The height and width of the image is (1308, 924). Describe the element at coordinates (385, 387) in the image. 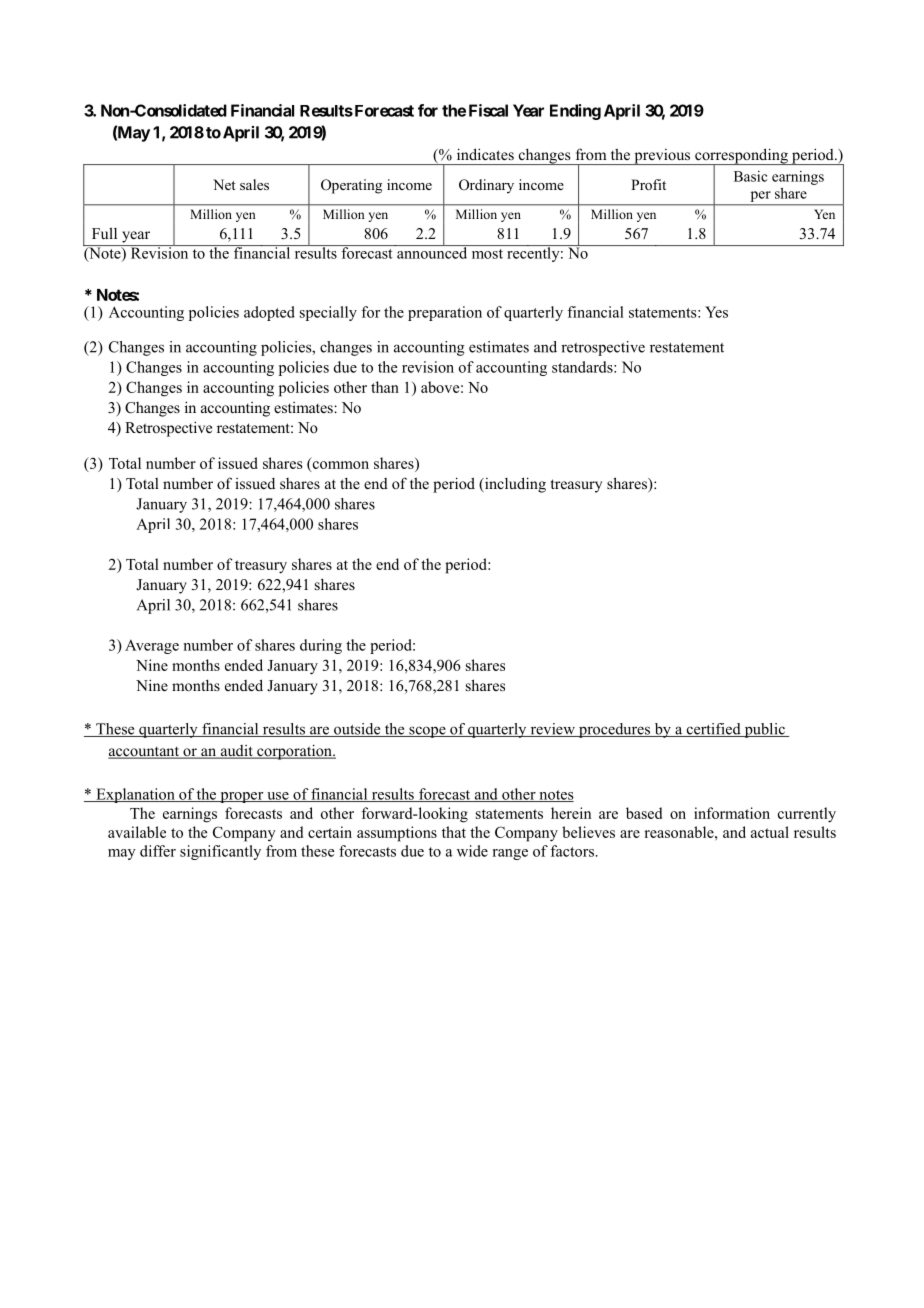

I see `than` at that location.
